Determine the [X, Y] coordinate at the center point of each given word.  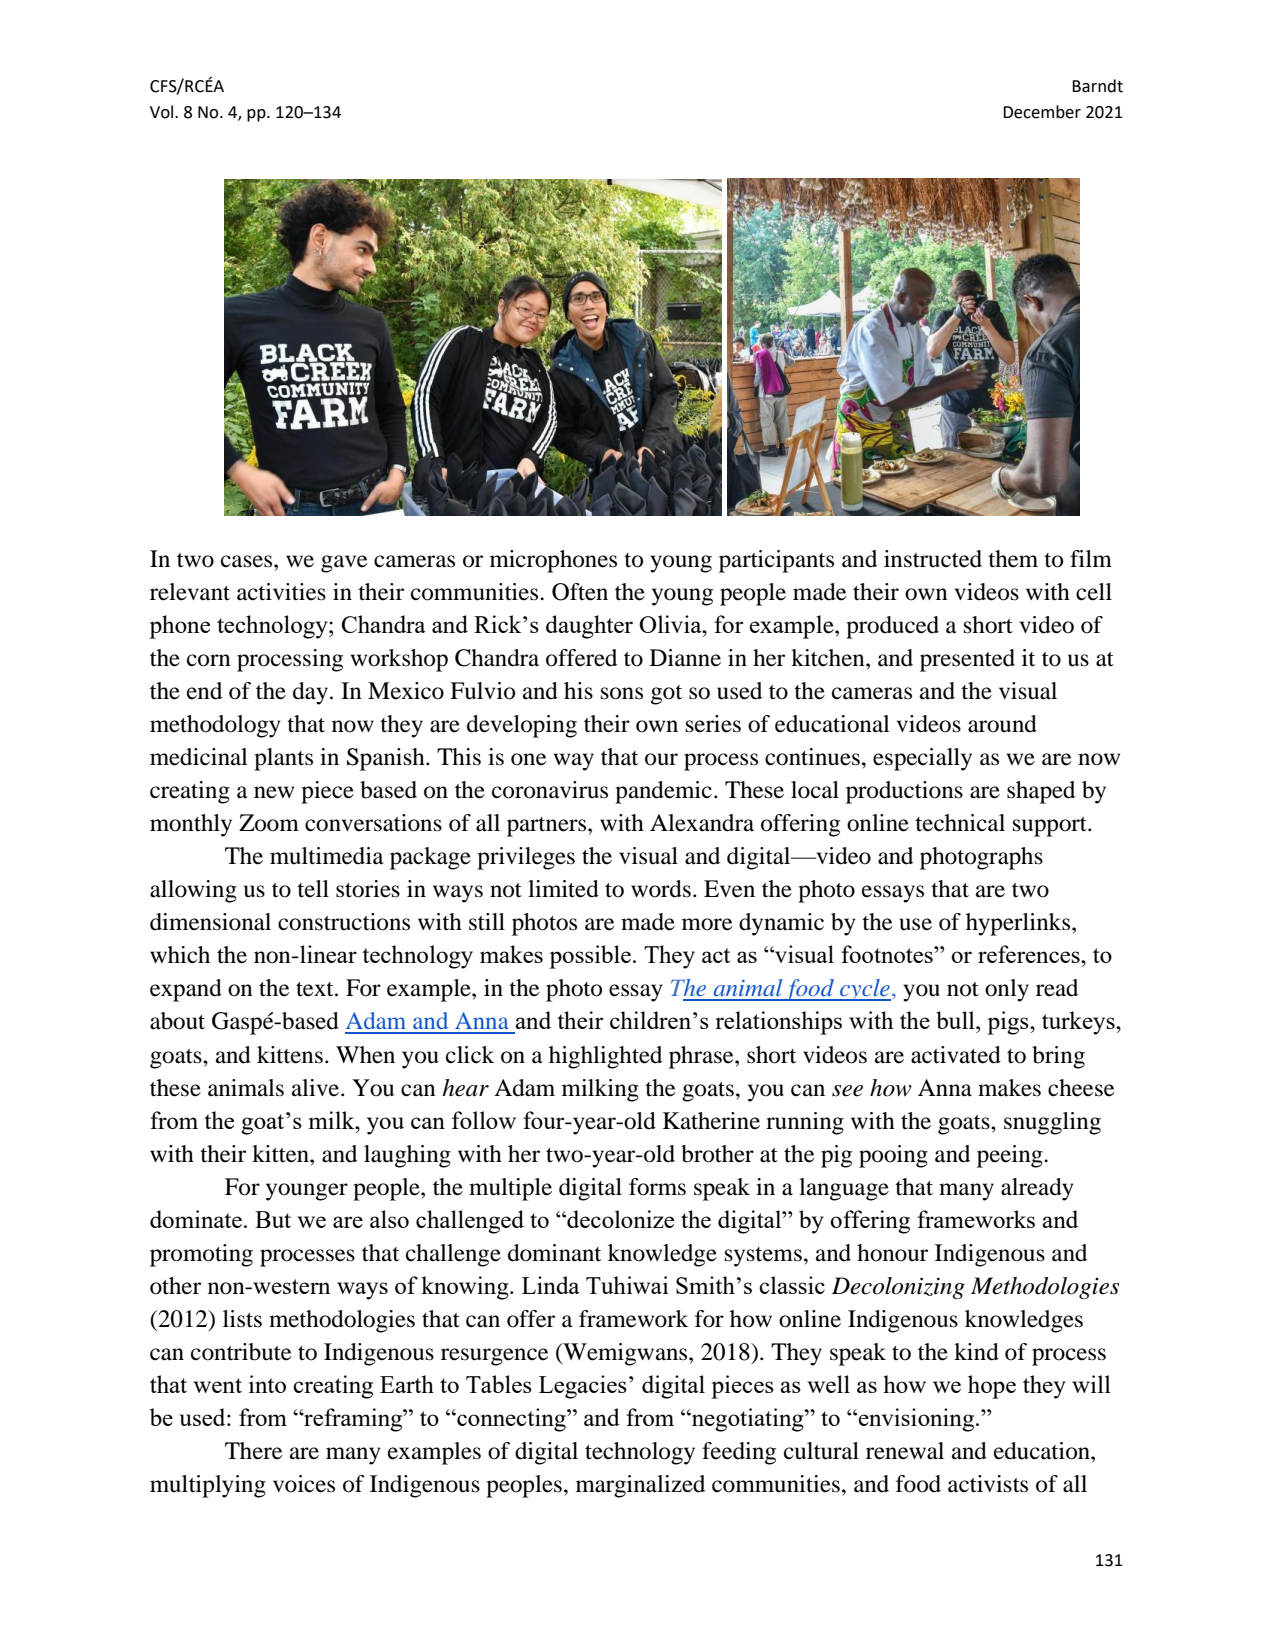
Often [580, 592]
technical [960, 823]
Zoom [269, 823]
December [1042, 112]
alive [317, 1088]
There [253, 1451]
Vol [163, 112]
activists [988, 1484]
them [1013, 559]
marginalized [640, 1486]
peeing [1011, 1156]
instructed [933, 559]
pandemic [663, 792]
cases [248, 561]
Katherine [711, 1121]
